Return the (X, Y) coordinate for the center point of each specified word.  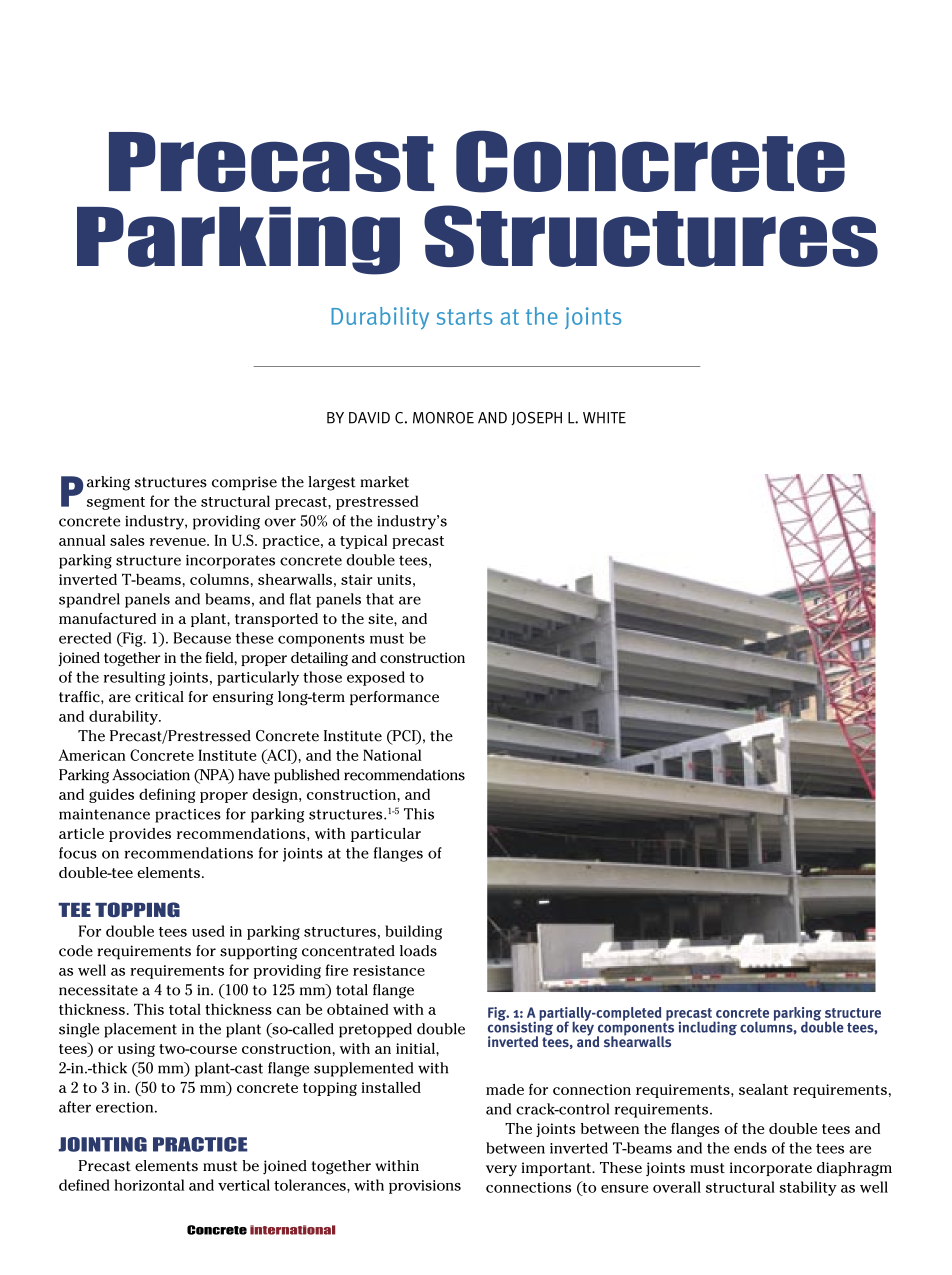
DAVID (369, 418)
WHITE (604, 418)
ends (750, 1148)
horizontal (149, 1185)
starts (464, 317)
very (501, 1170)
